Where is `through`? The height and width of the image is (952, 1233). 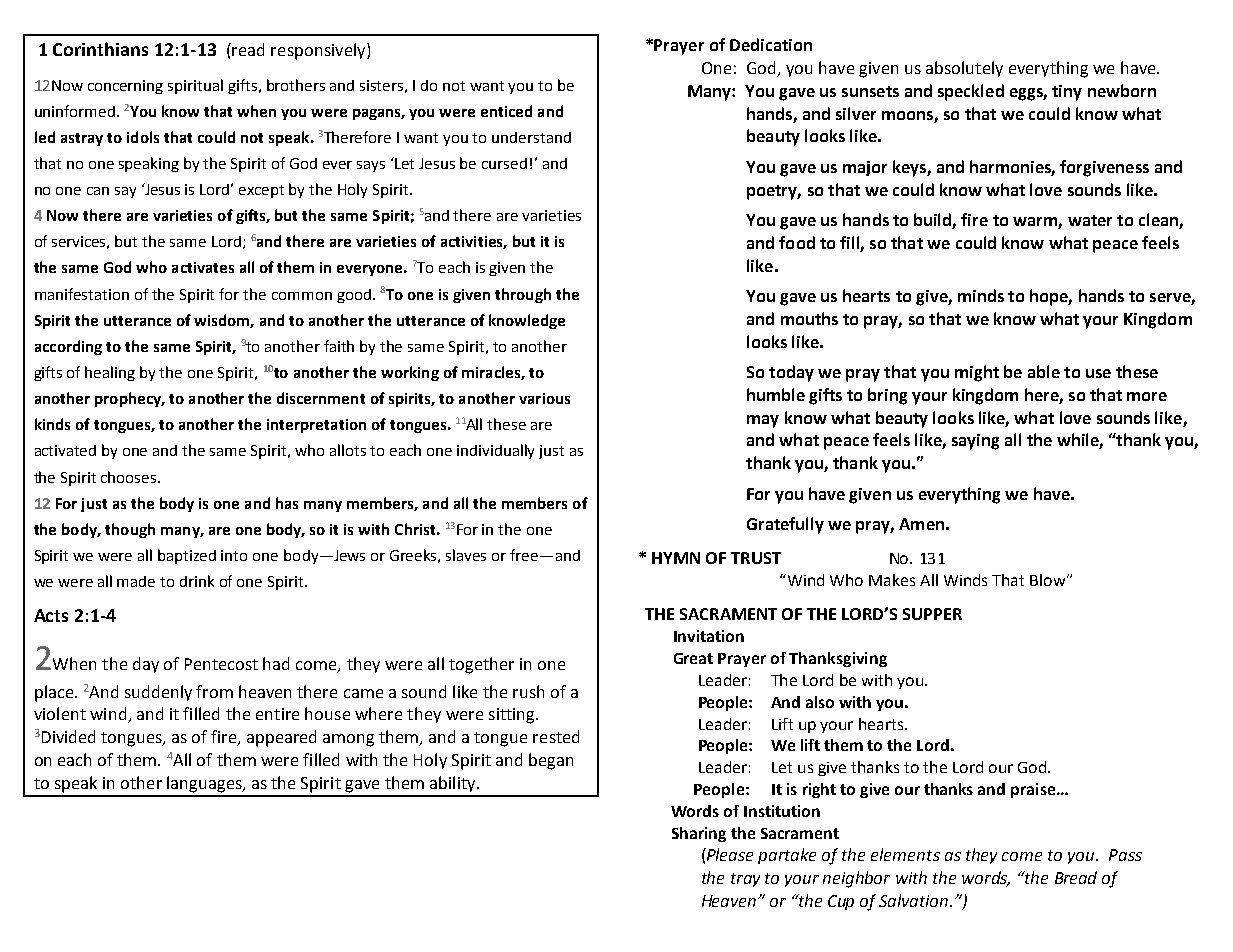
through is located at coordinates (523, 295).
